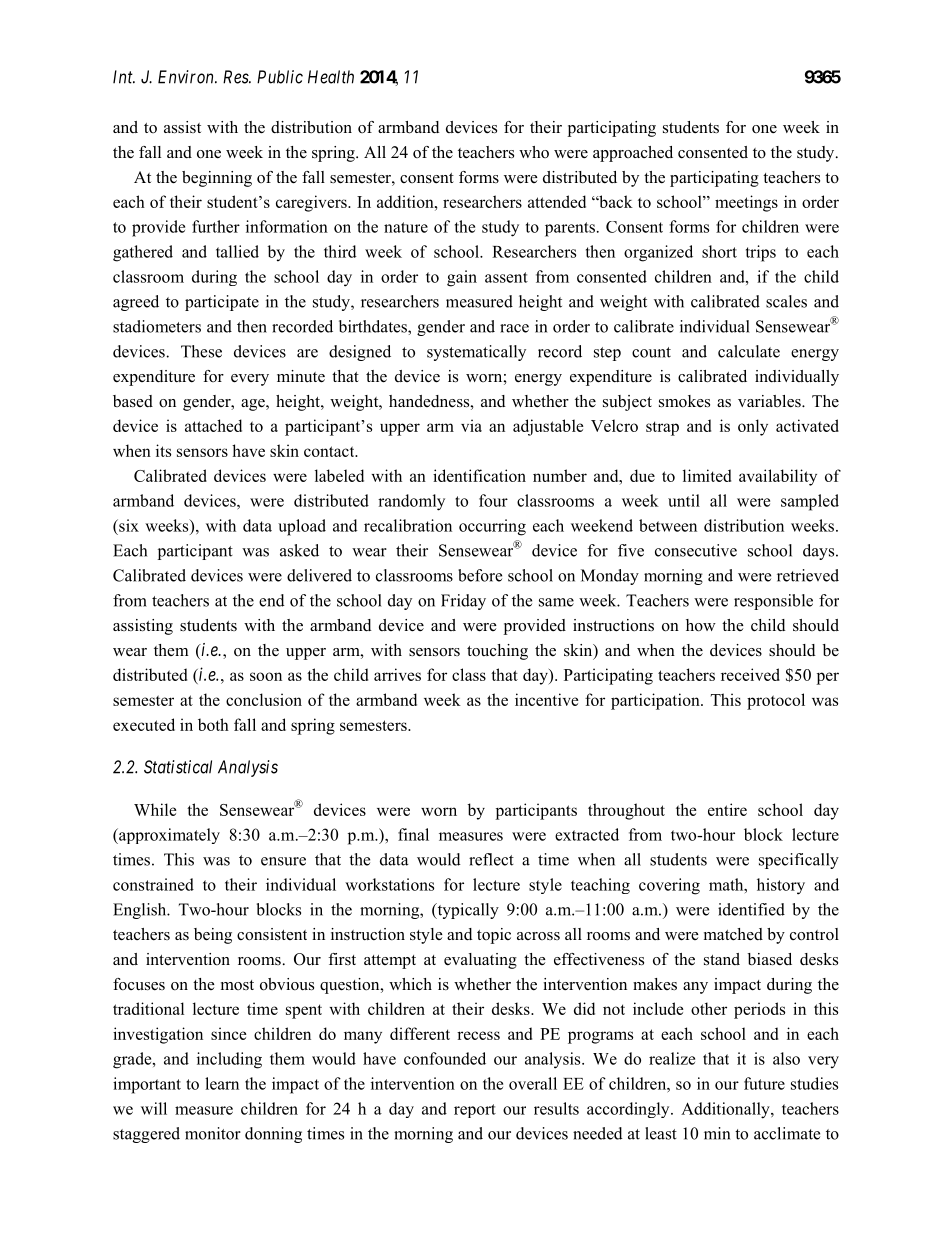 Image resolution: width=952 pixels, height=1233 pixels. I want to click on calculate, so click(749, 351).
